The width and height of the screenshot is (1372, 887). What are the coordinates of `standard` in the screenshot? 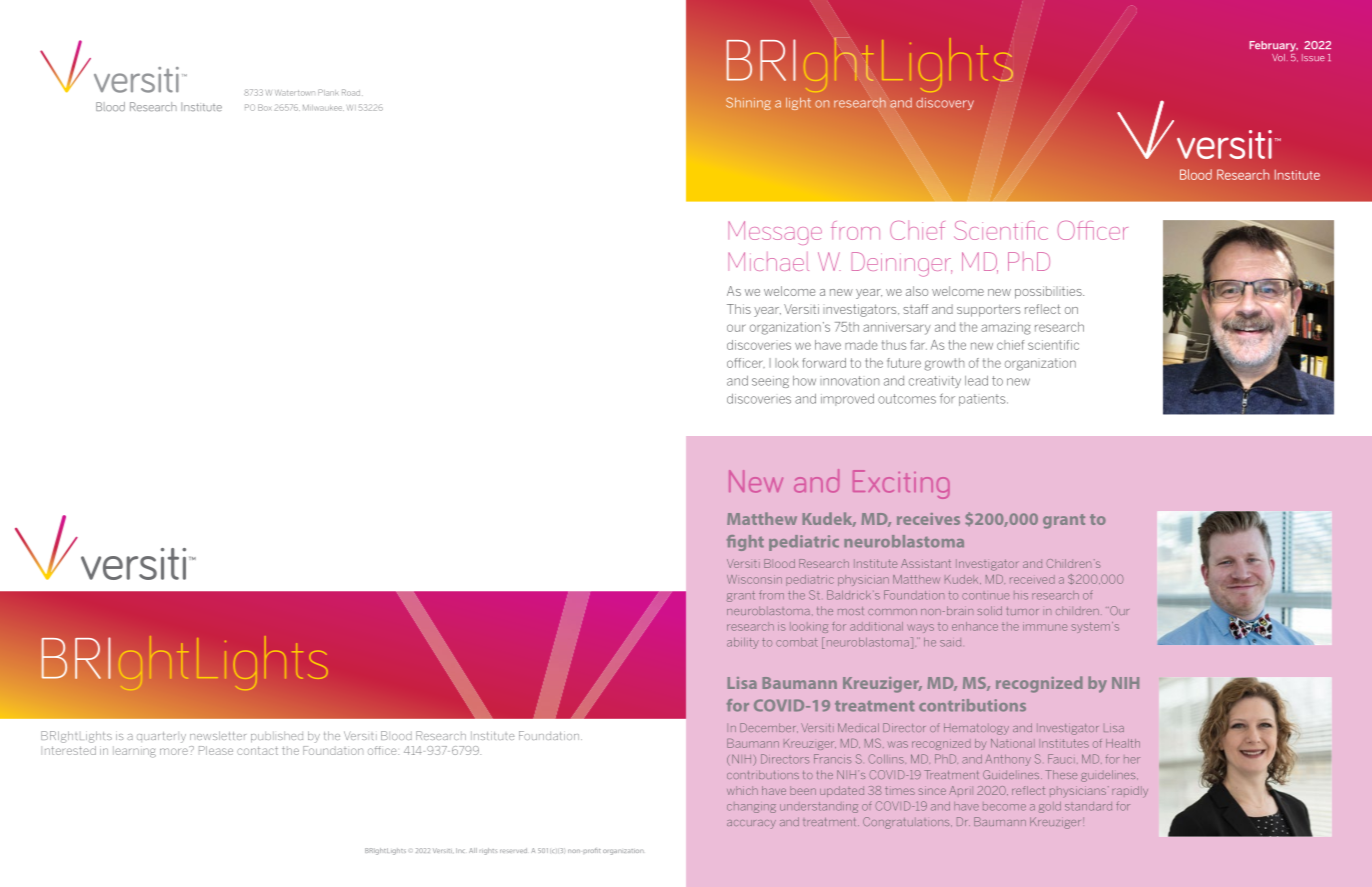 It's located at (1088, 806).
